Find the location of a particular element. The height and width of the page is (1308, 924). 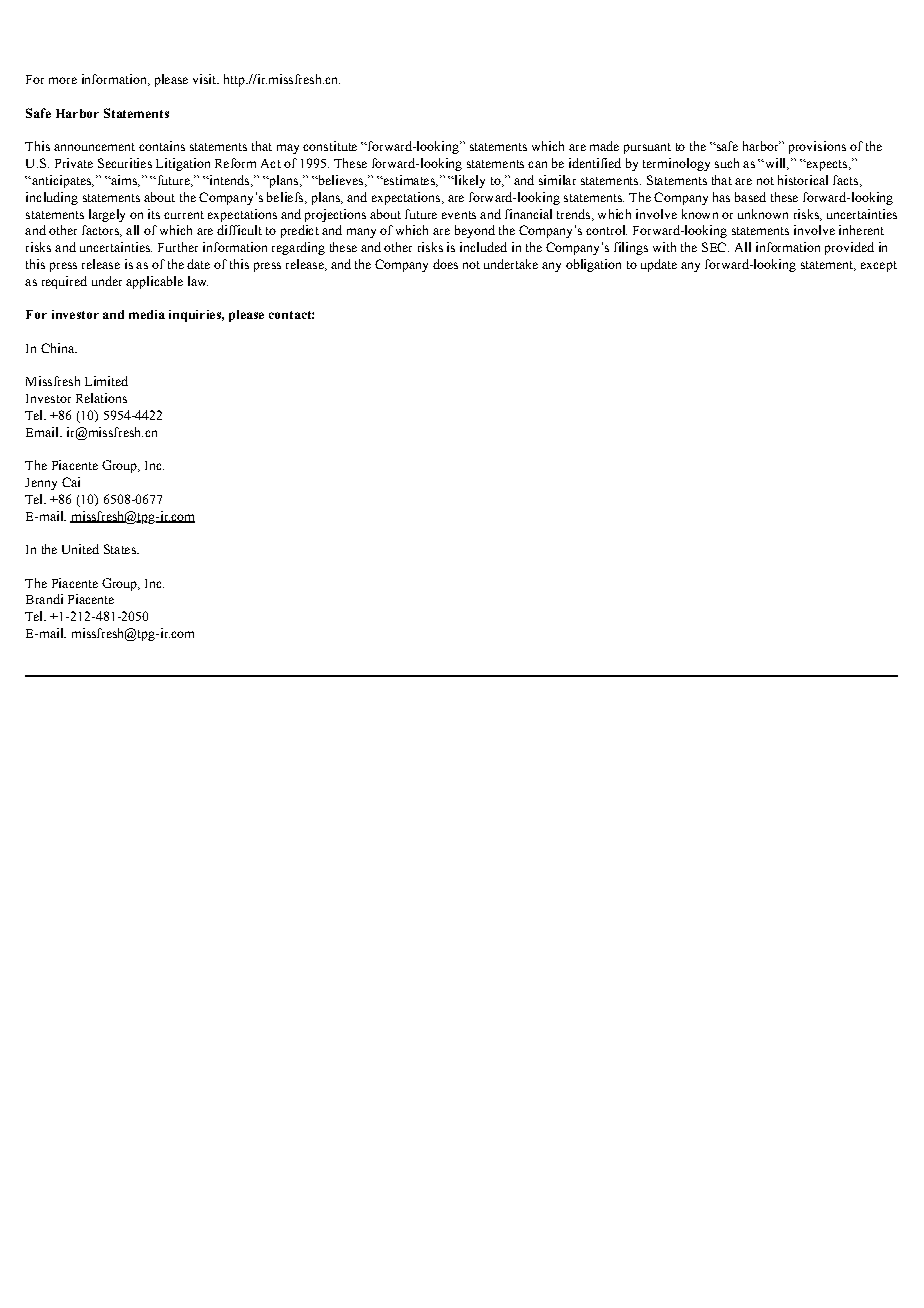

applicable is located at coordinates (154, 282).
